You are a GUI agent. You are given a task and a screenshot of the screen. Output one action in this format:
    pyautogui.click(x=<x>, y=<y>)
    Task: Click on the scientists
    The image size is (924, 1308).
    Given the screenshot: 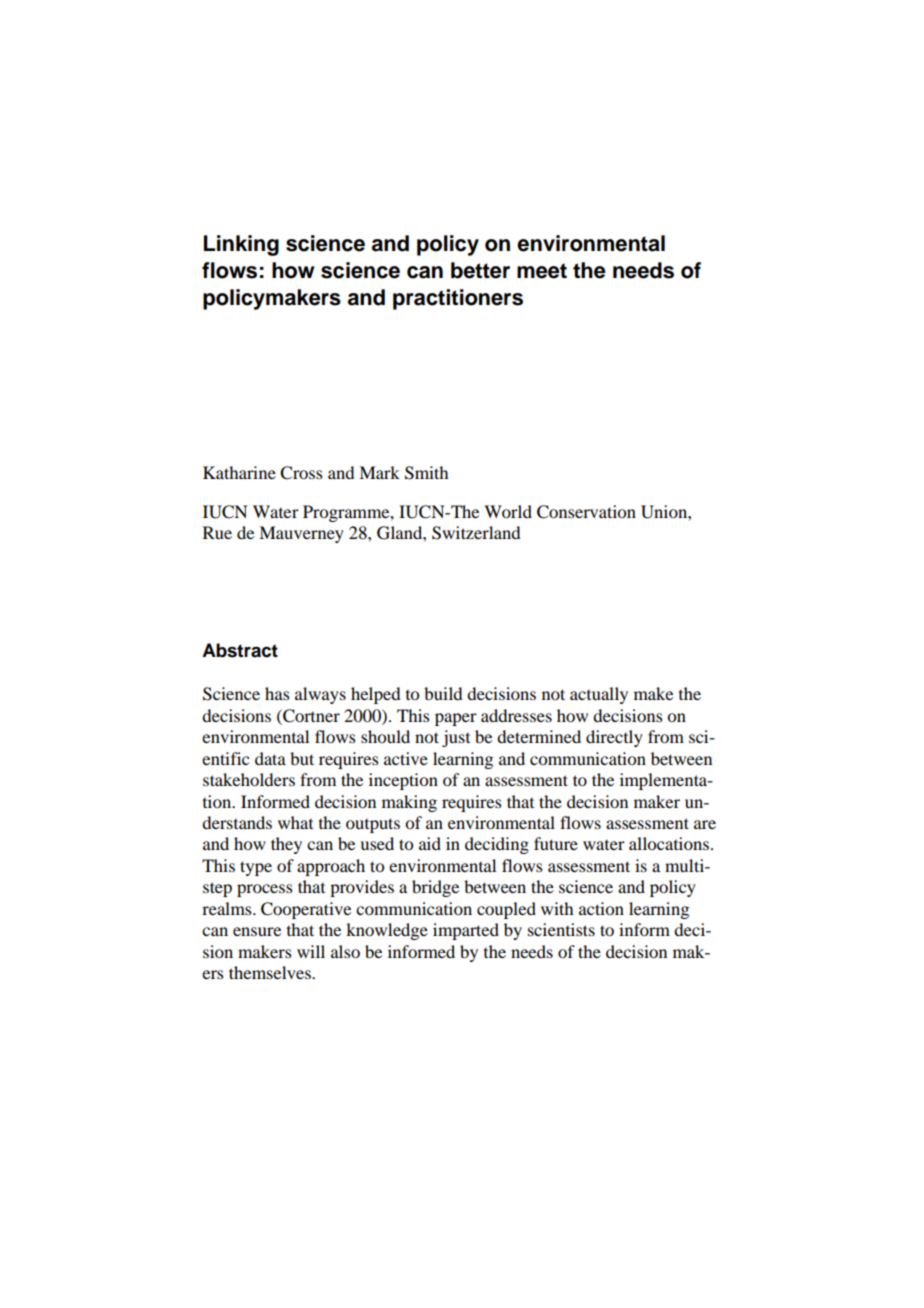 What is the action you would take?
    pyautogui.click(x=561, y=929)
